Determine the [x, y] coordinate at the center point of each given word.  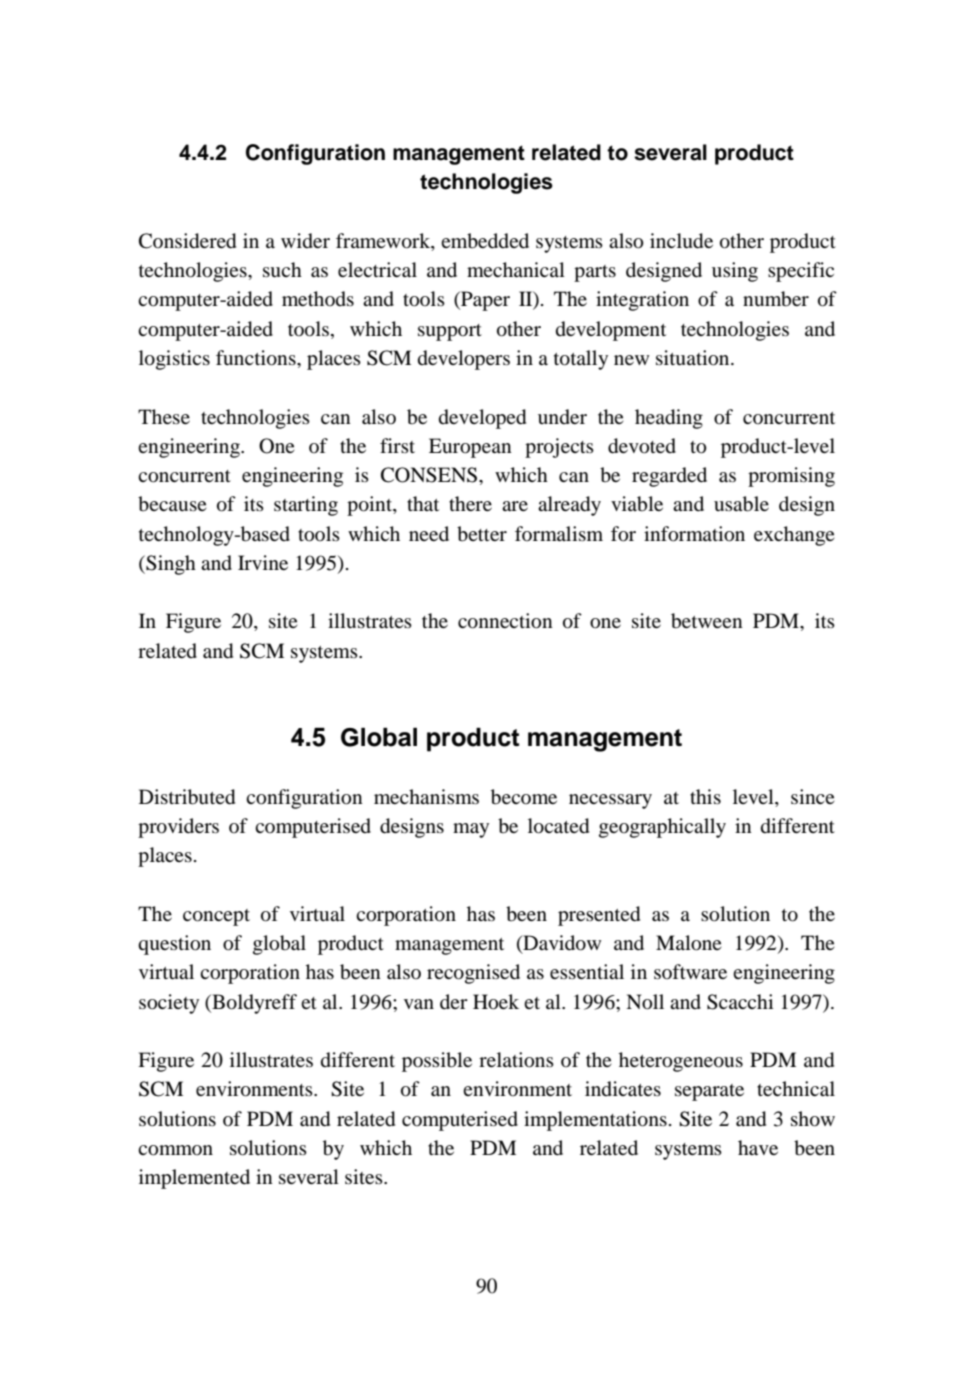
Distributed [187, 797]
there [470, 503]
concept [216, 917]
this [705, 796]
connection [505, 621]
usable [741, 504]
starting [306, 506]
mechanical [516, 269]
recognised [473, 974]
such [282, 270]
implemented [194, 1179]
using [735, 272]
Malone [689, 943]
